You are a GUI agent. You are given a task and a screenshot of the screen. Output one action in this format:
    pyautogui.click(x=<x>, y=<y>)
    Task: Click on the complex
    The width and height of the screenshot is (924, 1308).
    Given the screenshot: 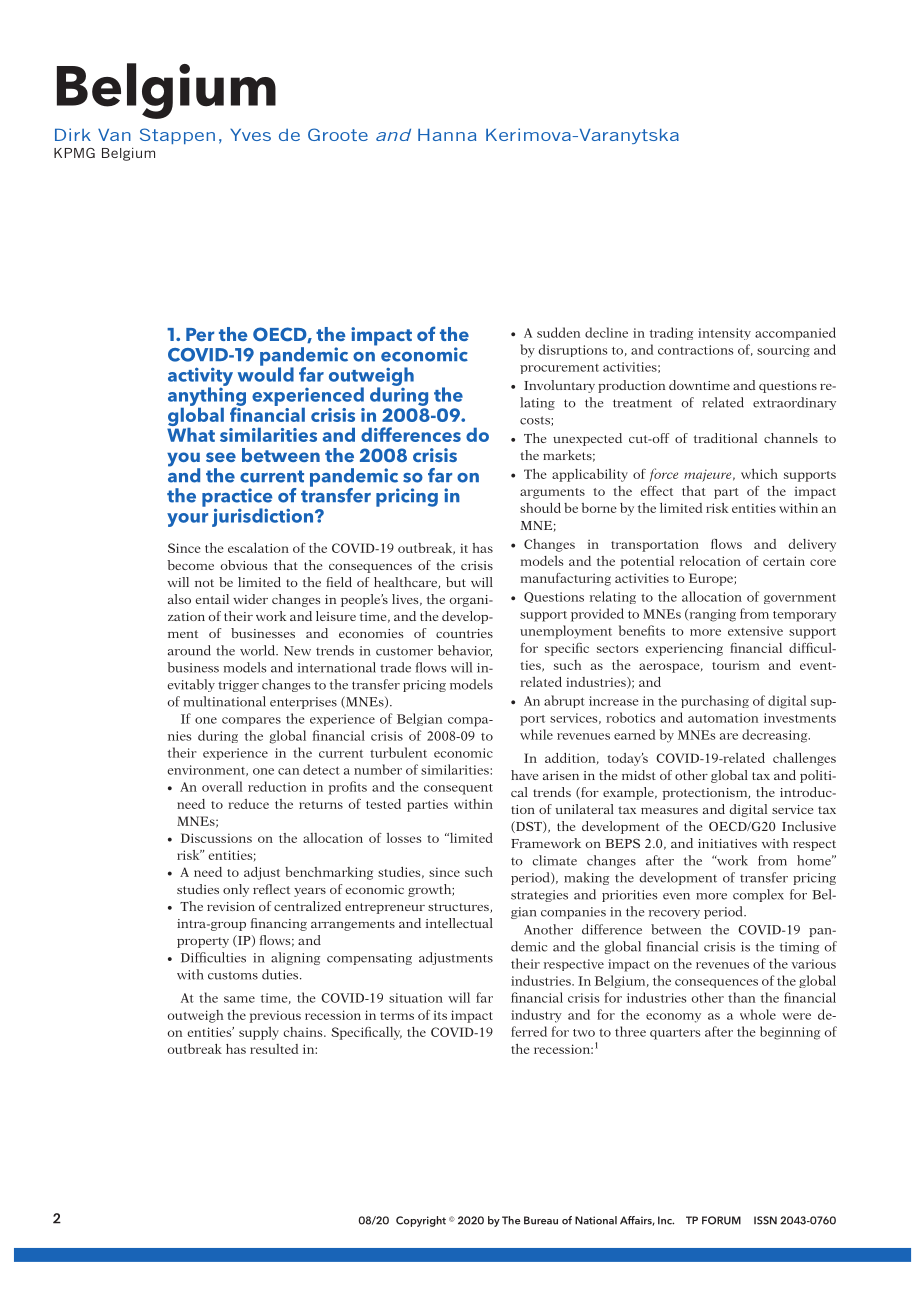 What is the action you would take?
    pyautogui.click(x=758, y=895)
